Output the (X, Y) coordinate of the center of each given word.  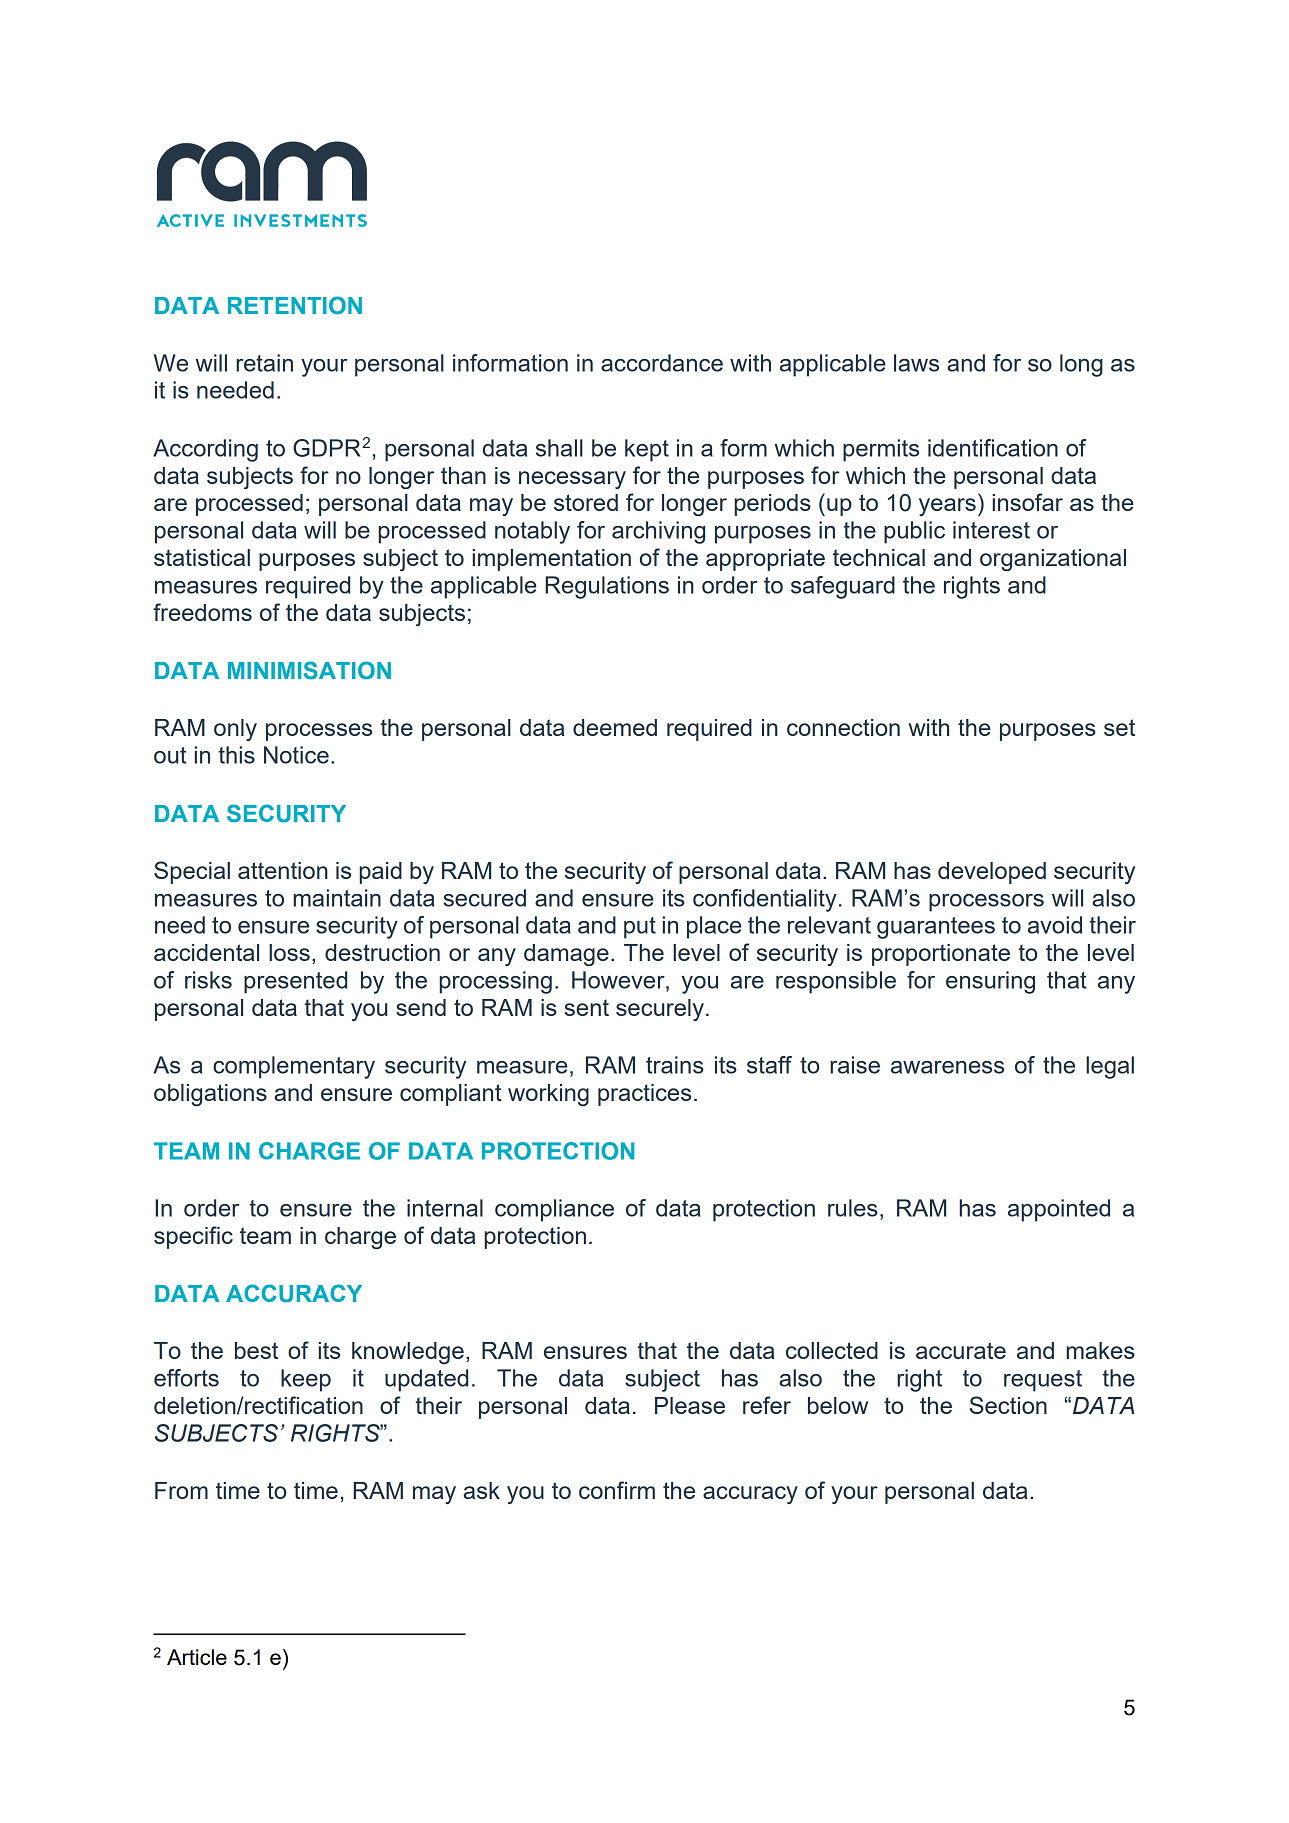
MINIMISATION (309, 670)
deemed (615, 727)
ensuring (990, 982)
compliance (554, 1210)
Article (197, 1657)
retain (264, 363)
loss (289, 952)
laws (916, 363)
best (256, 1350)
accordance (662, 363)
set (1119, 727)
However (619, 980)
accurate (961, 1350)
